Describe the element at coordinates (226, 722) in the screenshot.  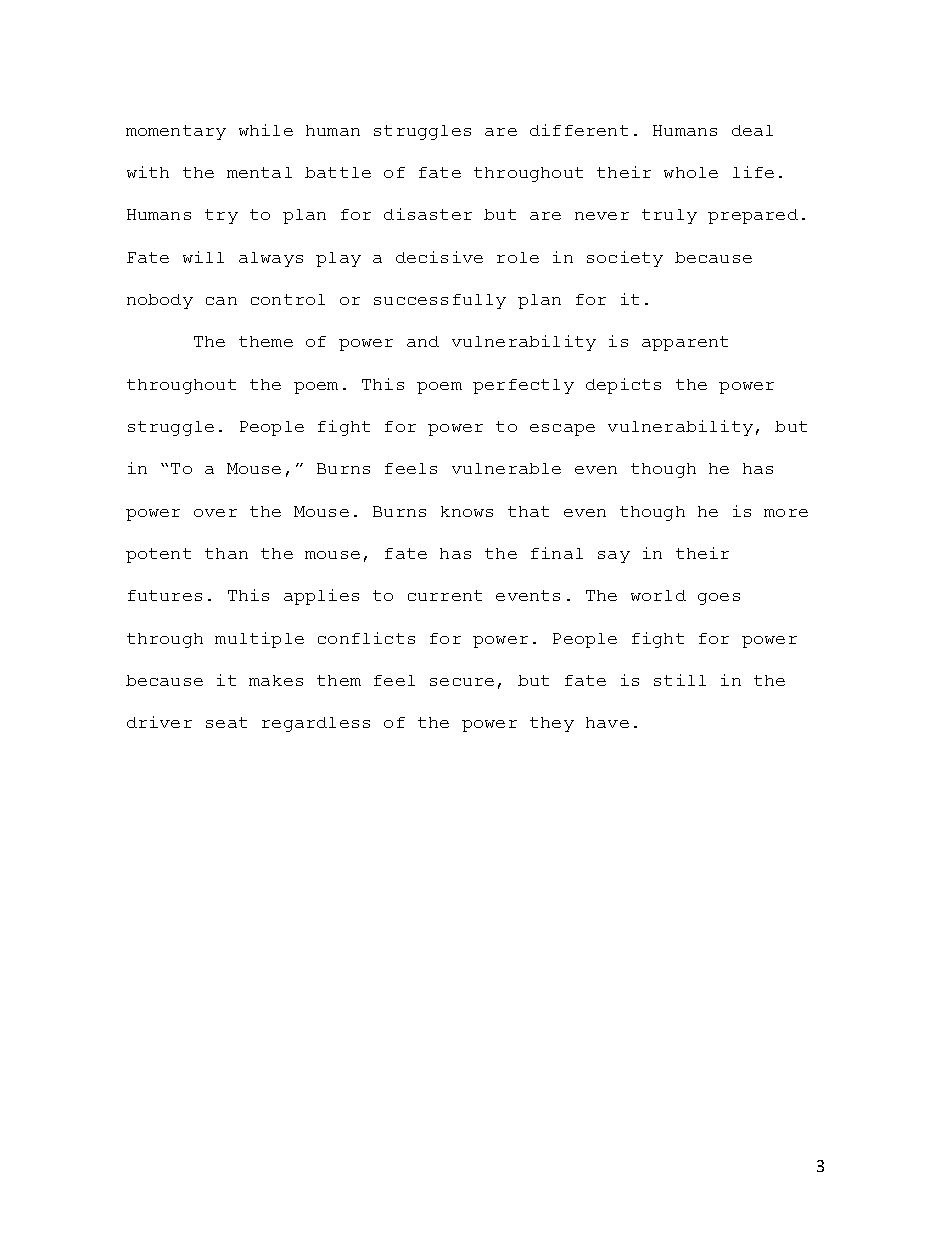
I see `seat` at that location.
